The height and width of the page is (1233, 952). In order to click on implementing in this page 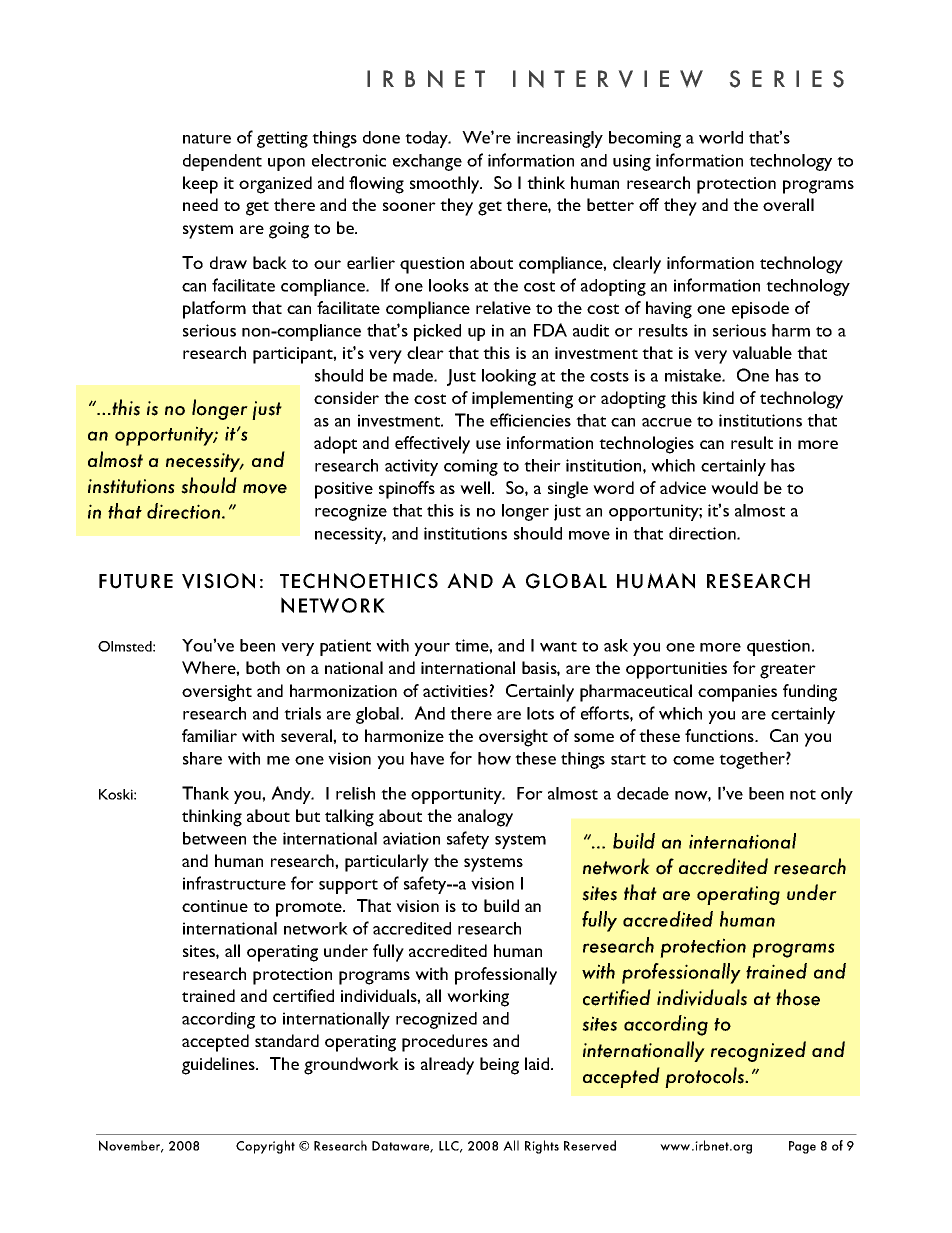, I will do `click(522, 400)`.
